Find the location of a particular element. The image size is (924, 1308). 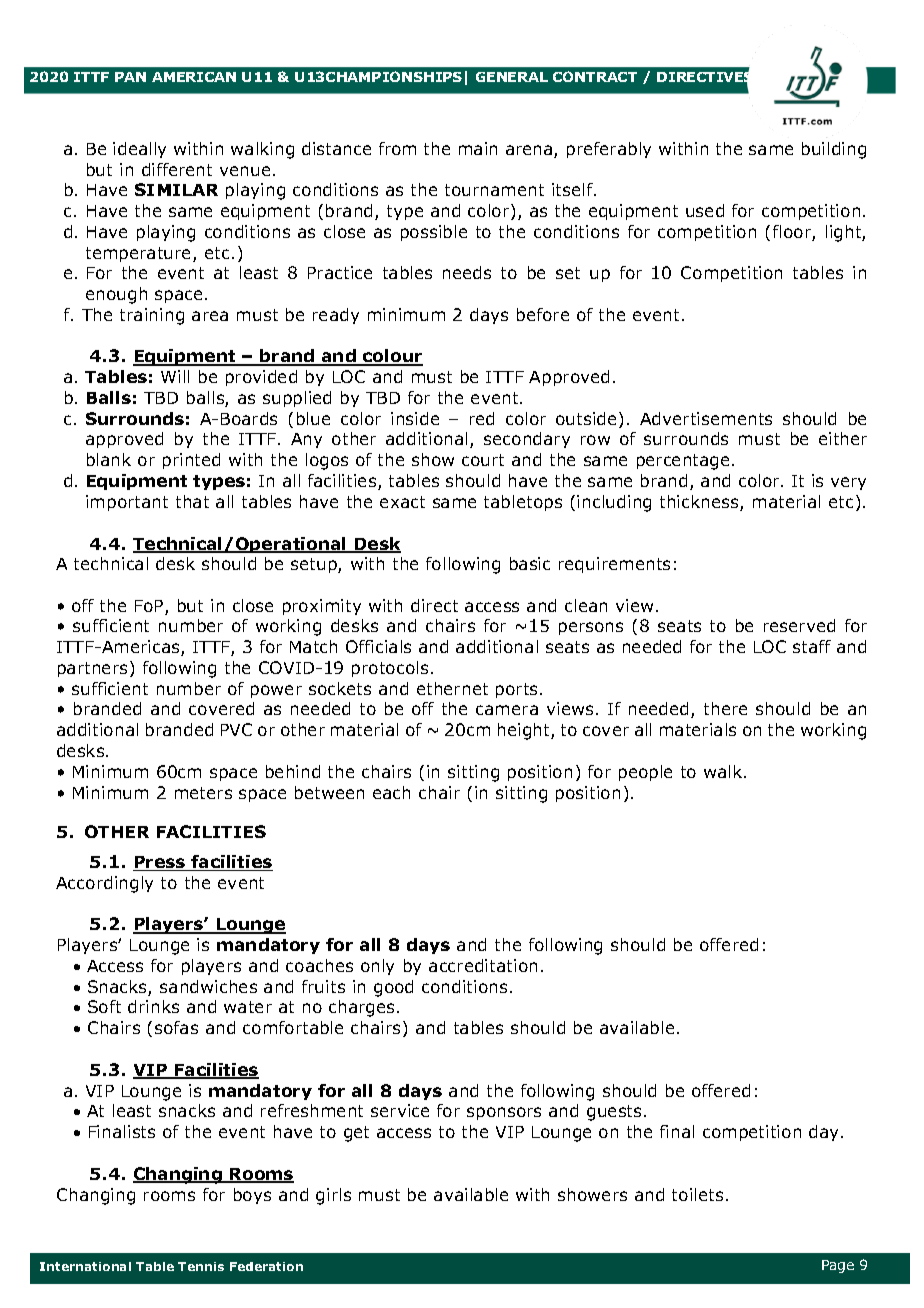

Press is located at coordinates (160, 863).
